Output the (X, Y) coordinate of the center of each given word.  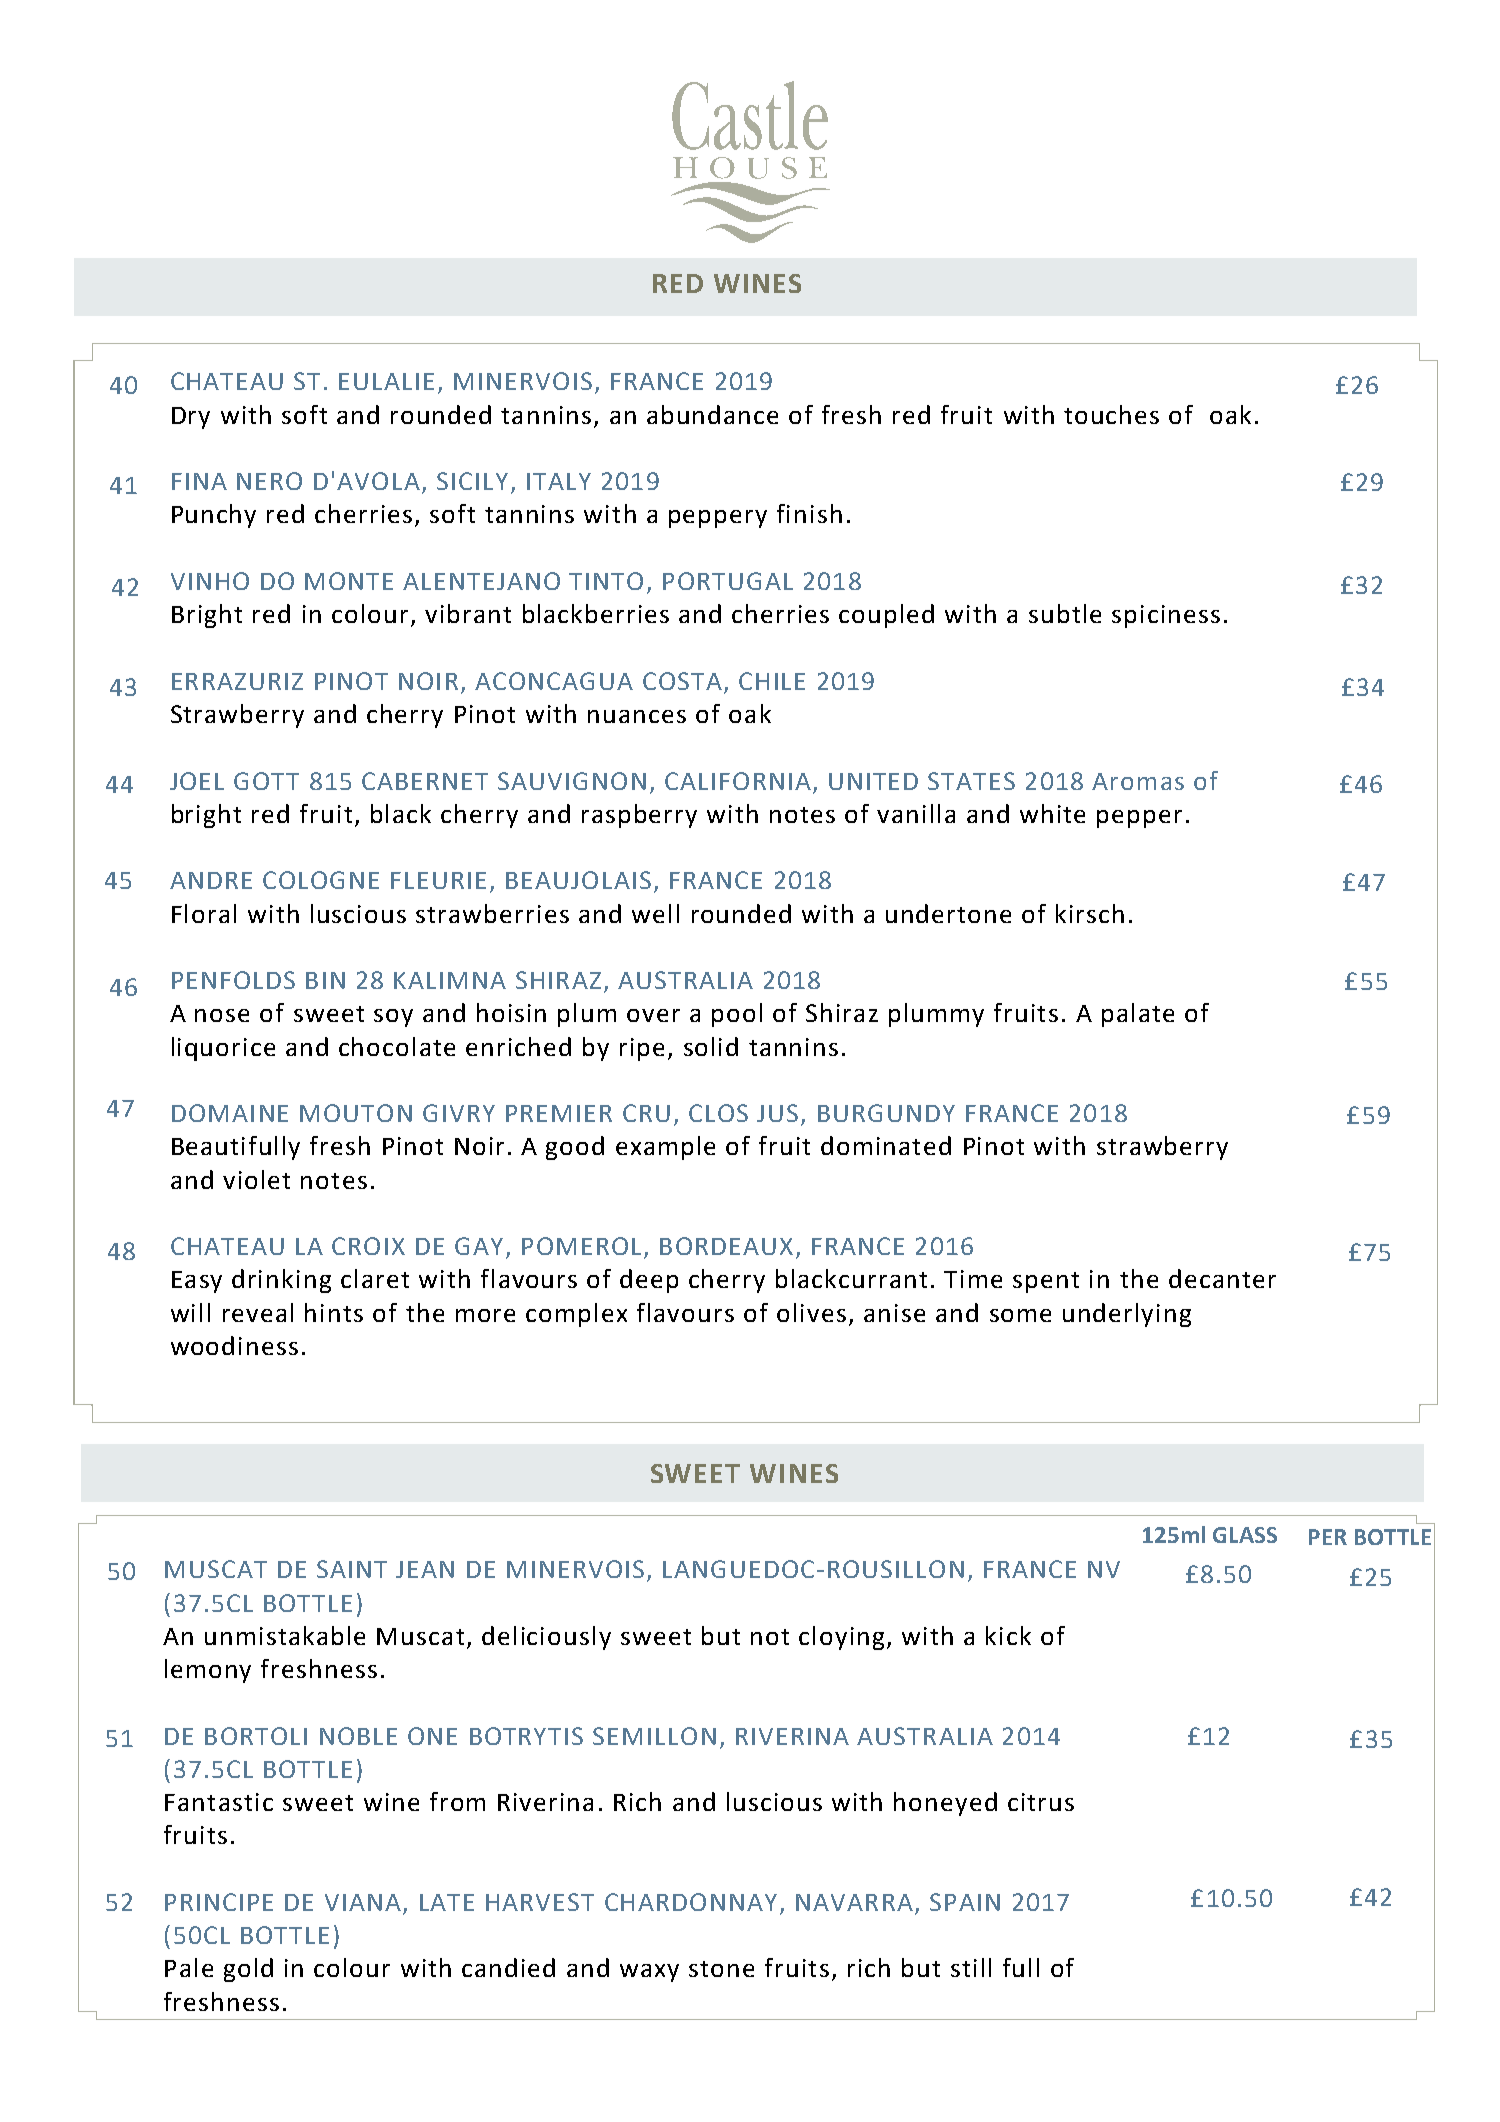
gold (248, 1970)
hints (334, 1312)
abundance (712, 414)
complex (576, 1315)
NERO (269, 481)
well (655, 913)
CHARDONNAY (691, 1902)
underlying (1127, 1315)
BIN (325, 980)
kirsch (1090, 913)
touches (1111, 414)
